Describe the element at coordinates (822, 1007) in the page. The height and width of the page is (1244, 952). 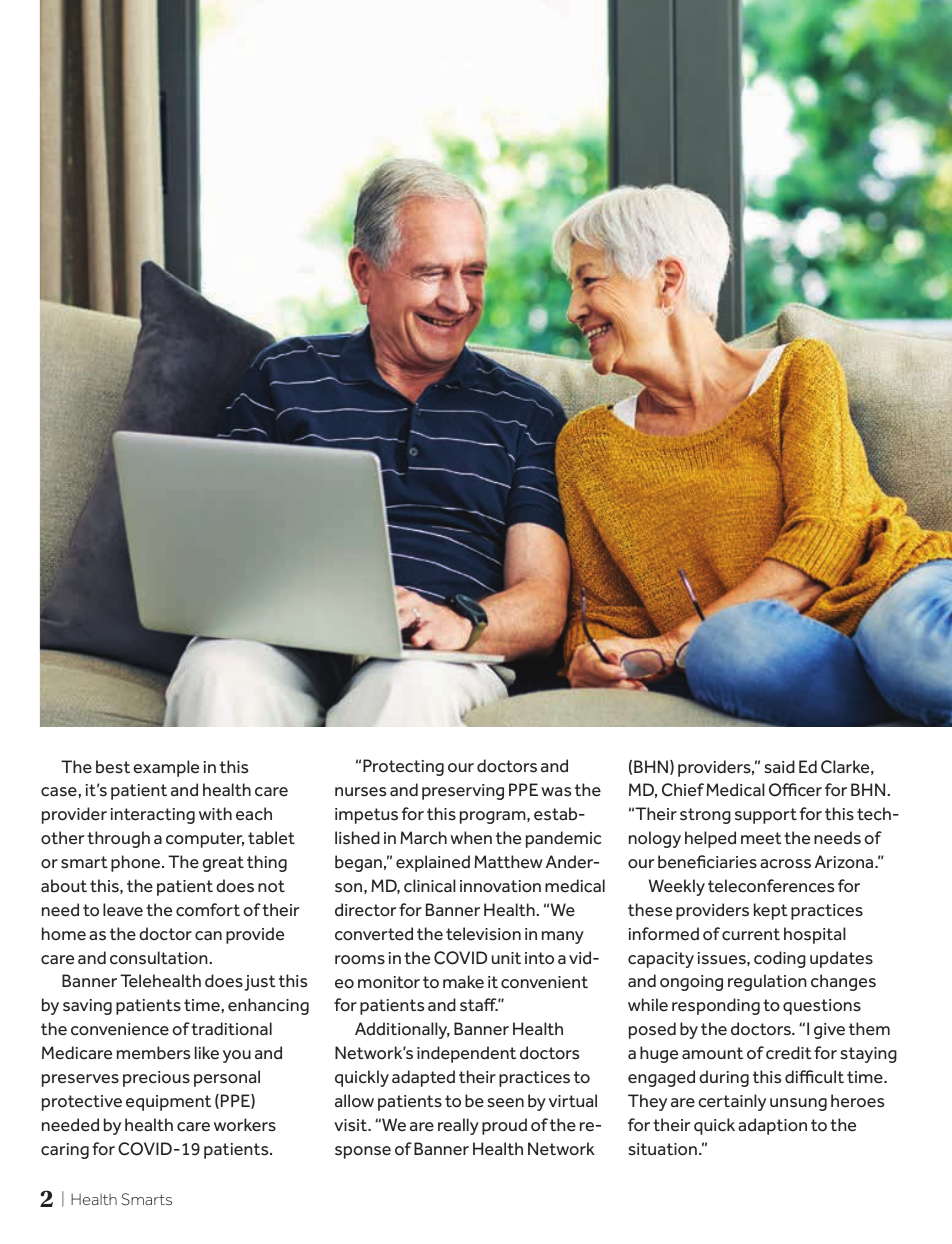
I see `questions` at that location.
